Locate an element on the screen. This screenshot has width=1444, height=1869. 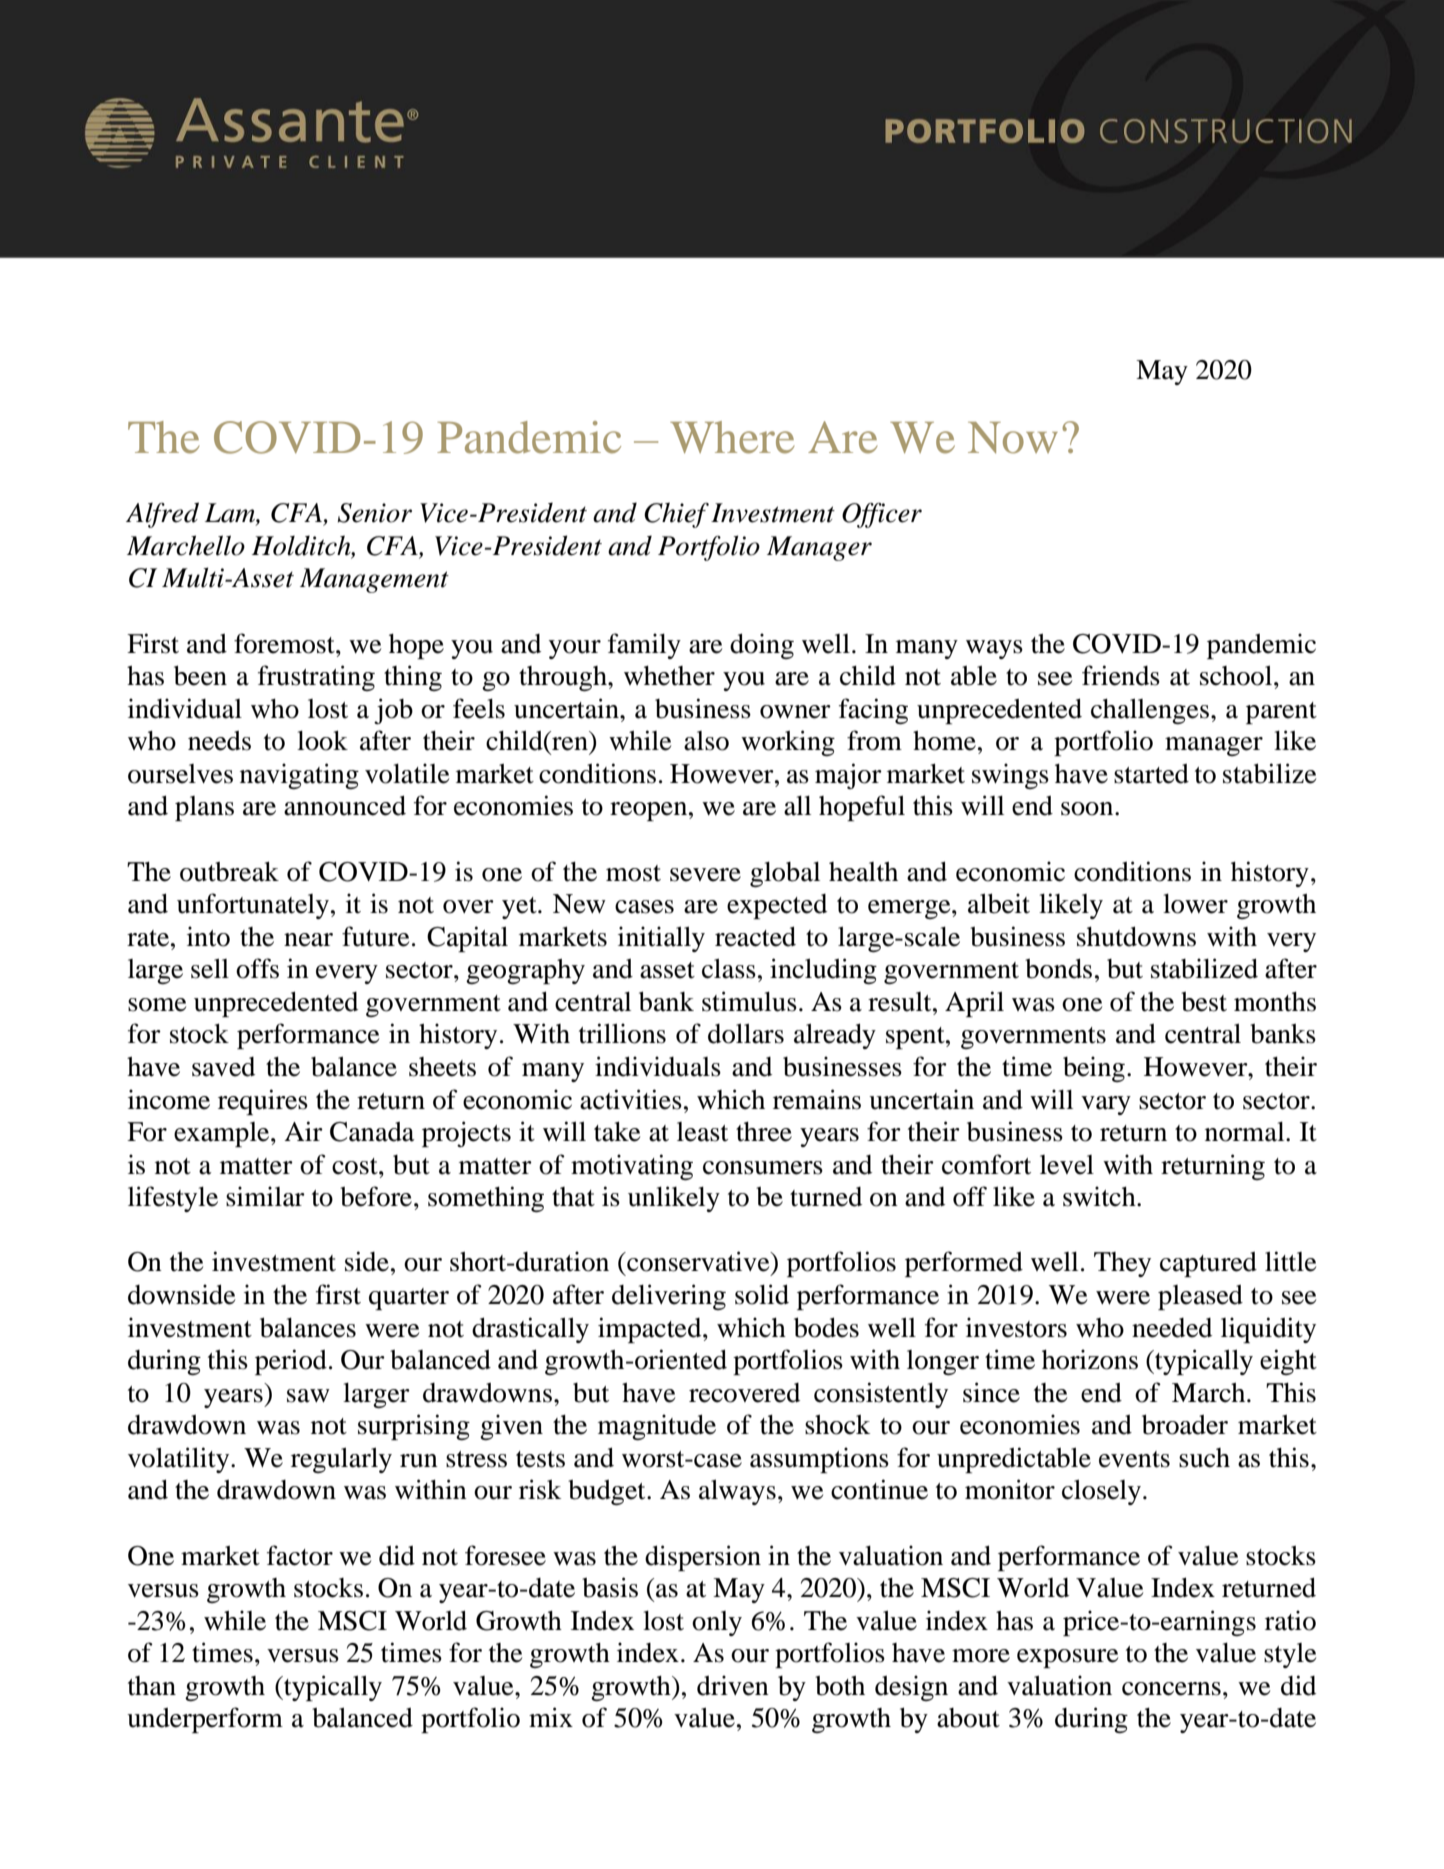
also is located at coordinates (706, 741).
